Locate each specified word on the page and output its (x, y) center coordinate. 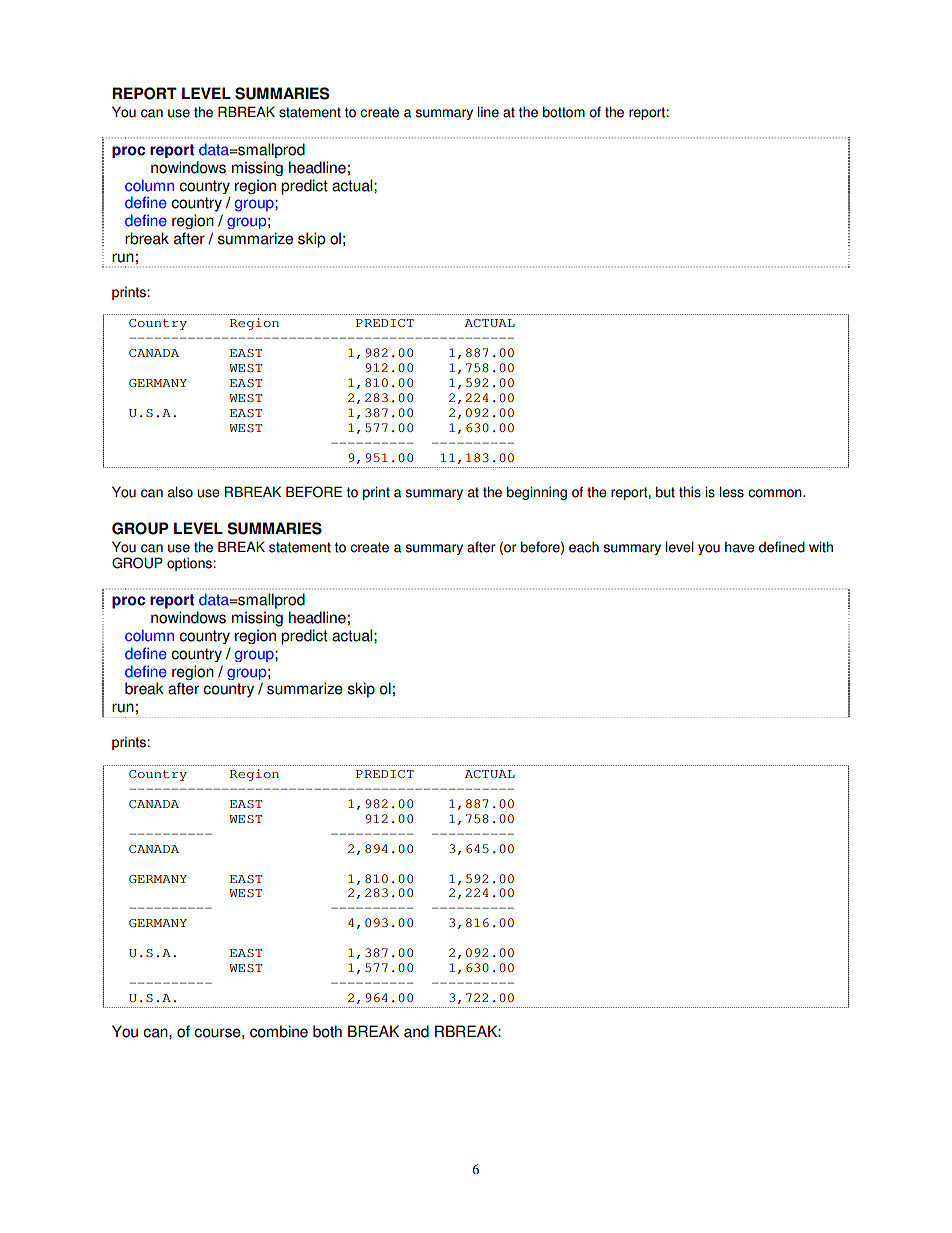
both (327, 1031)
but (665, 492)
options (190, 564)
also (180, 492)
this (690, 492)
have (740, 547)
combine (279, 1031)
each (584, 547)
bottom (564, 112)
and (416, 1031)
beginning (537, 493)
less (732, 492)
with (821, 547)
